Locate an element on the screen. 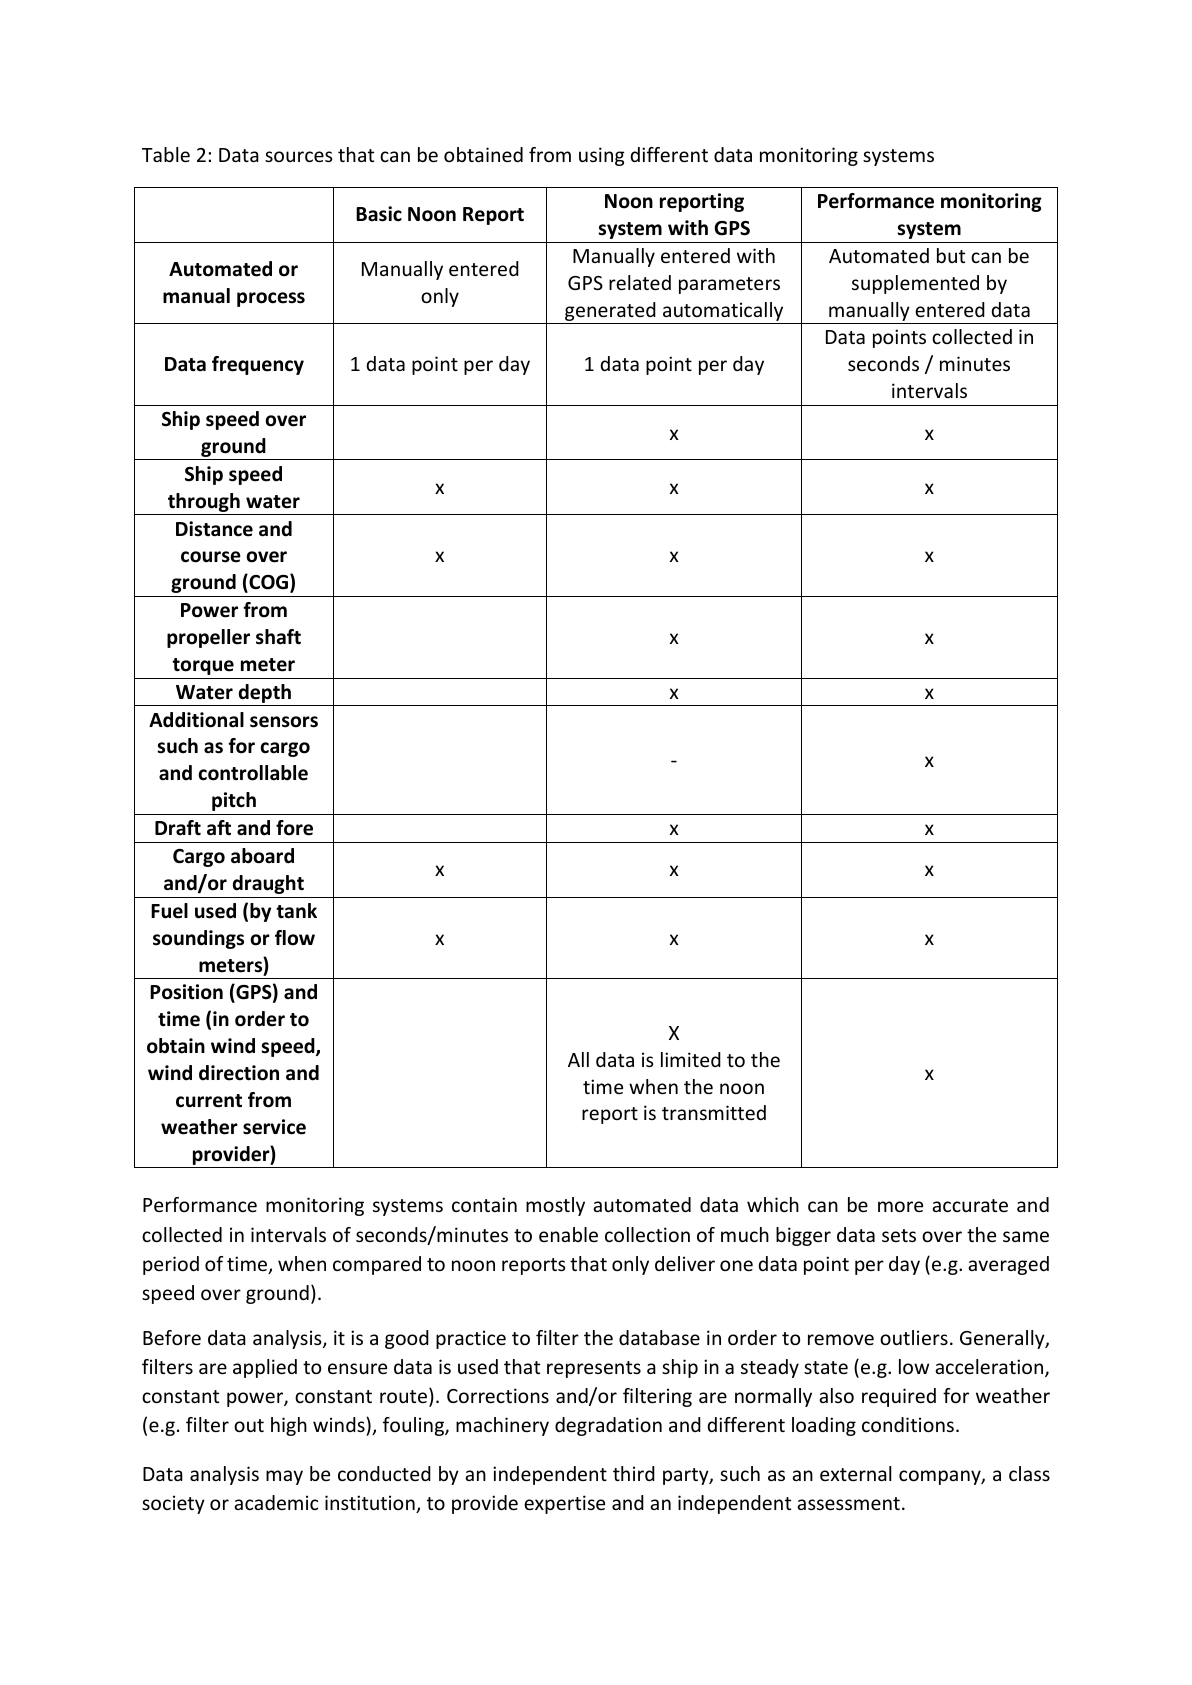  but is located at coordinates (951, 255).
